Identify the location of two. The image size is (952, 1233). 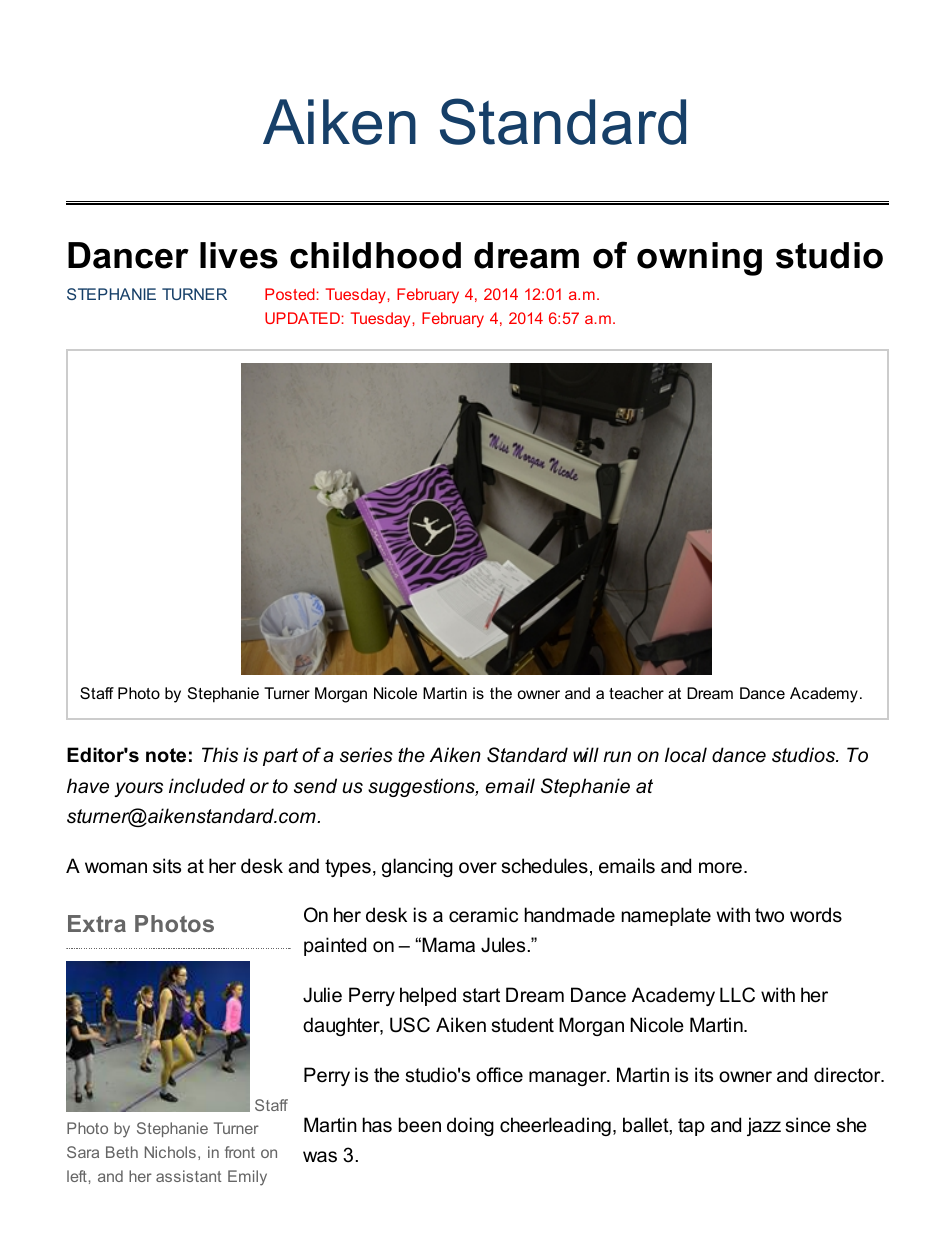
(769, 915).
